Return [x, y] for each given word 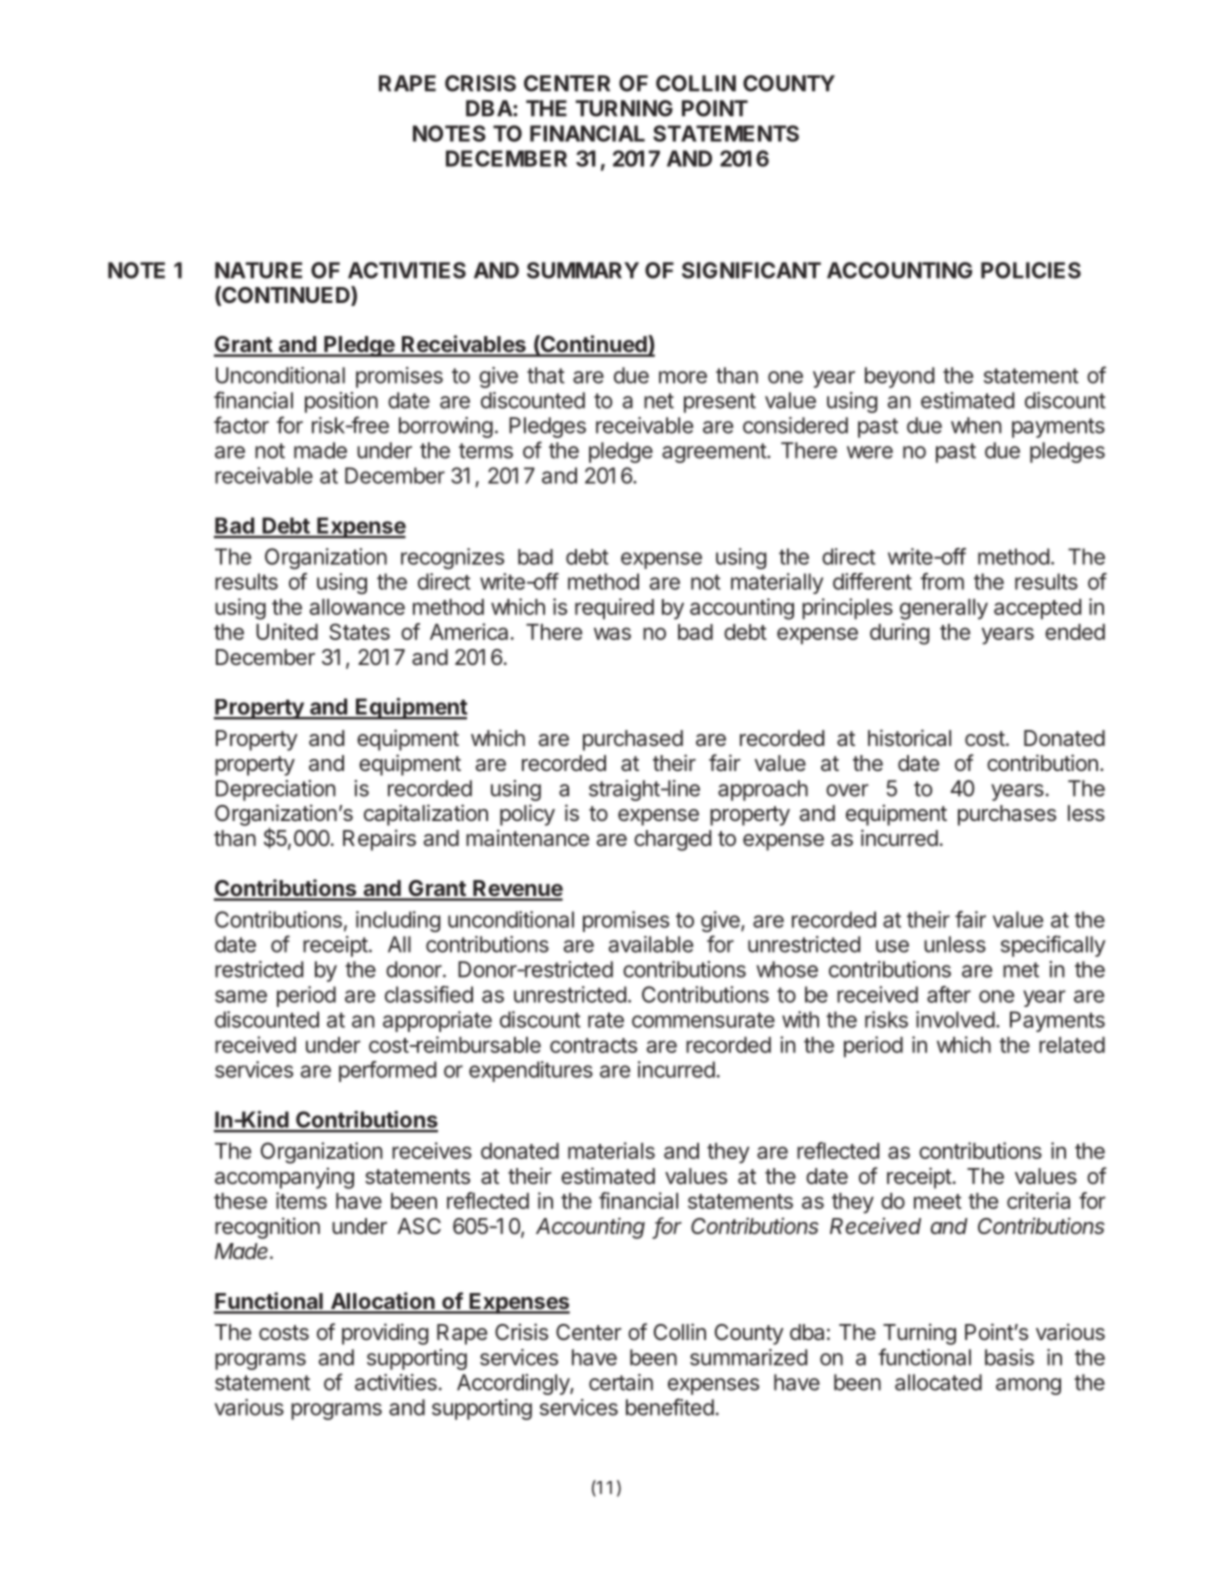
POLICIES [1031, 270]
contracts [593, 1045]
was [612, 633]
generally [944, 609]
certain [621, 1382]
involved [955, 1019]
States [359, 631]
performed [387, 1071]
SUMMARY [583, 270]
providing [385, 1334]
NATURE [258, 270]
